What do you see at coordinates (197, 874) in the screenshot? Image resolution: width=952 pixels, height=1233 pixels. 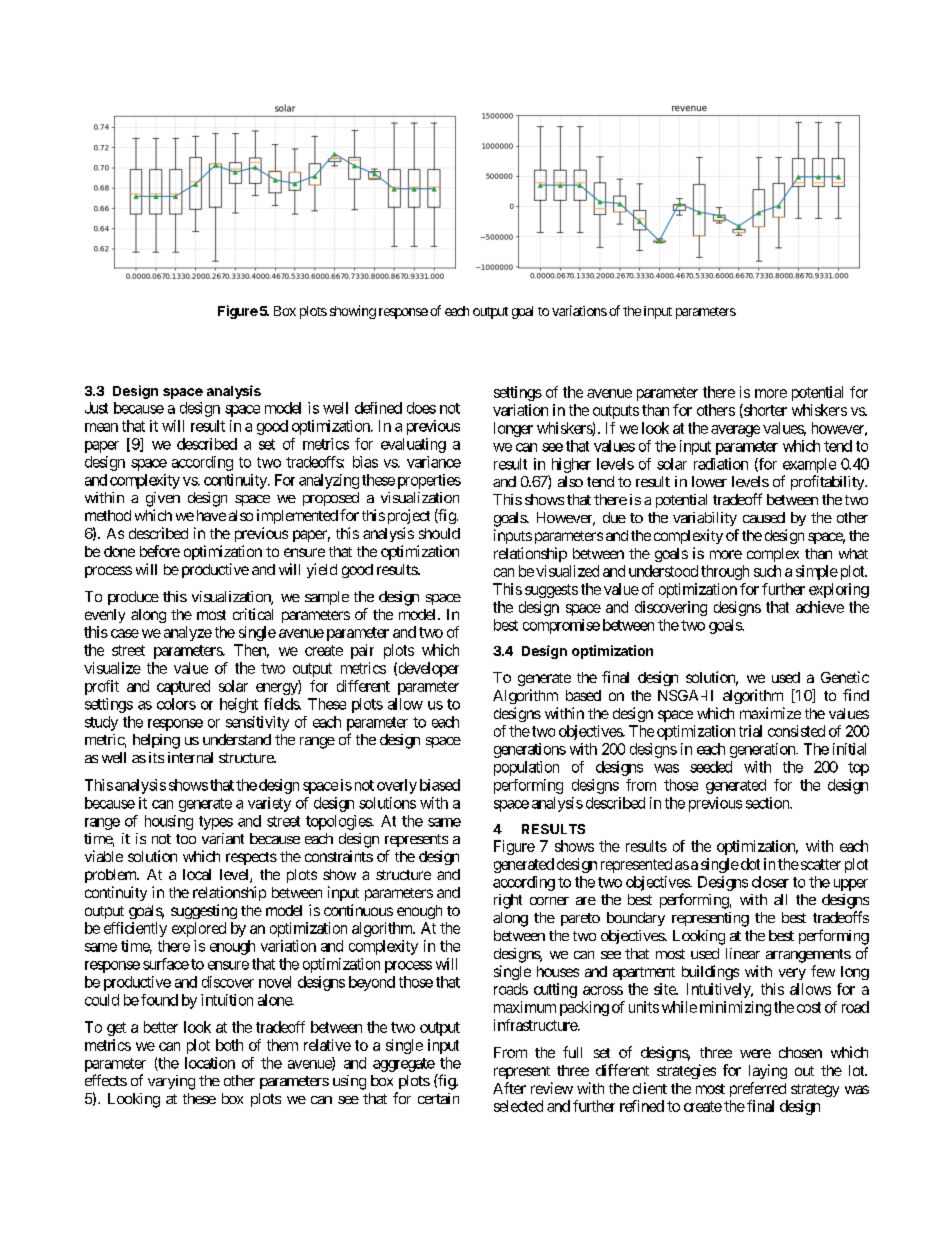 I see `local` at bounding box center [197, 874].
